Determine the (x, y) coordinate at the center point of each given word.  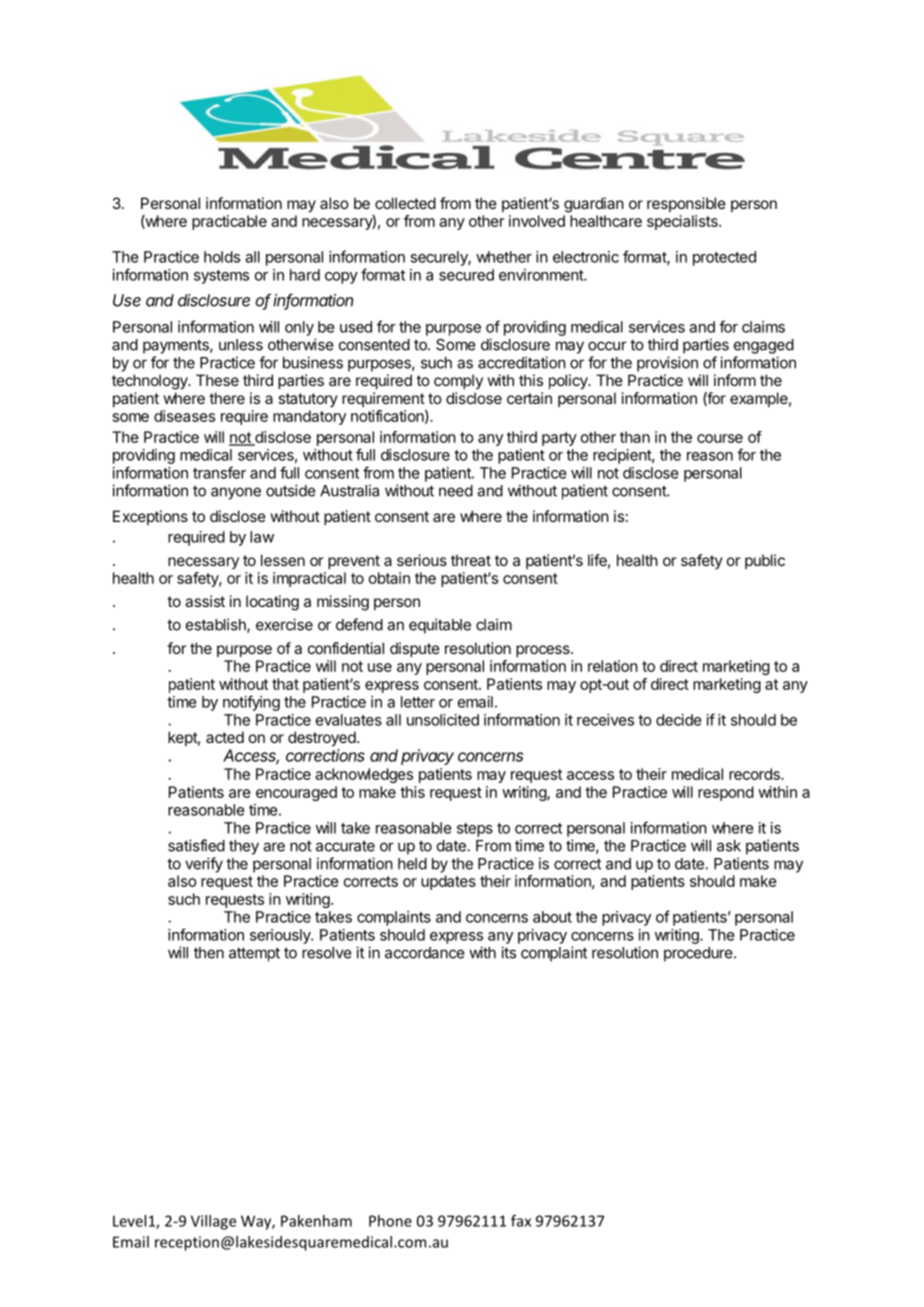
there (227, 398)
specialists (683, 222)
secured (466, 275)
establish (217, 625)
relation (613, 666)
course (720, 438)
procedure (699, 954)
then (209, 953)
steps (475, 830)
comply (458, 381)
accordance (425, 953)
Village (213, 1222)
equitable (440, 626)
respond (726, 793)
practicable (229, 222)
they (244, 847)
